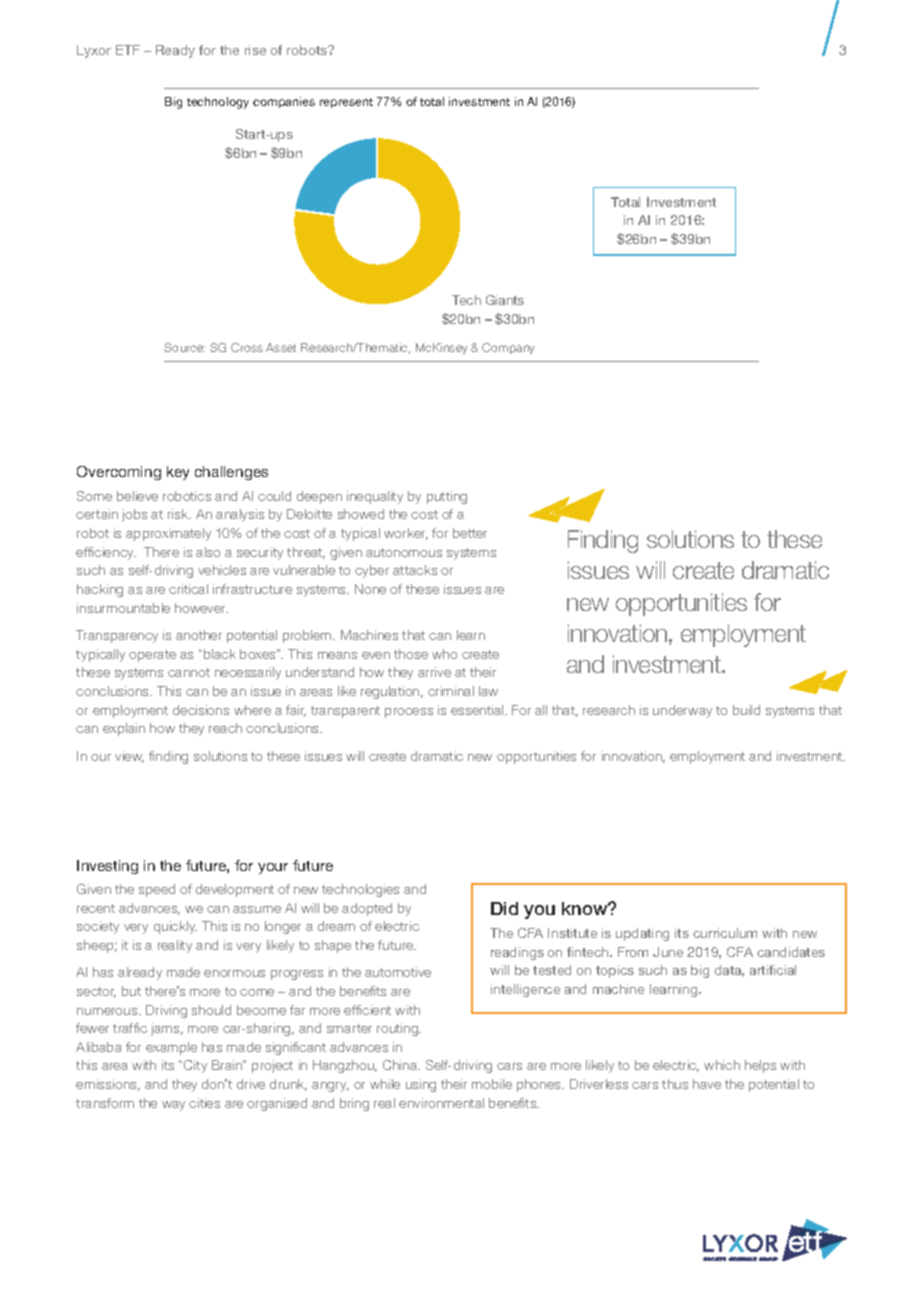 This document has height=1308, width=924. I want to click on underway, so click(682, 711).
